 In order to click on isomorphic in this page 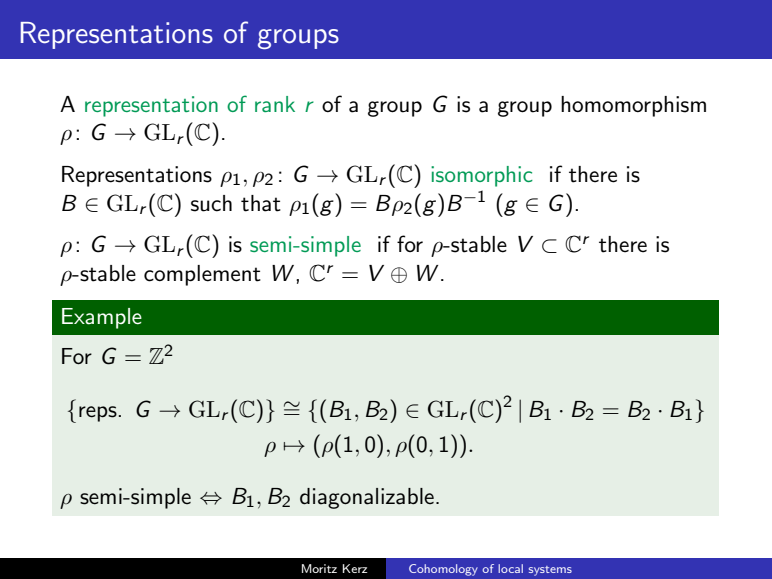, I will do `click(482, 176)`.
